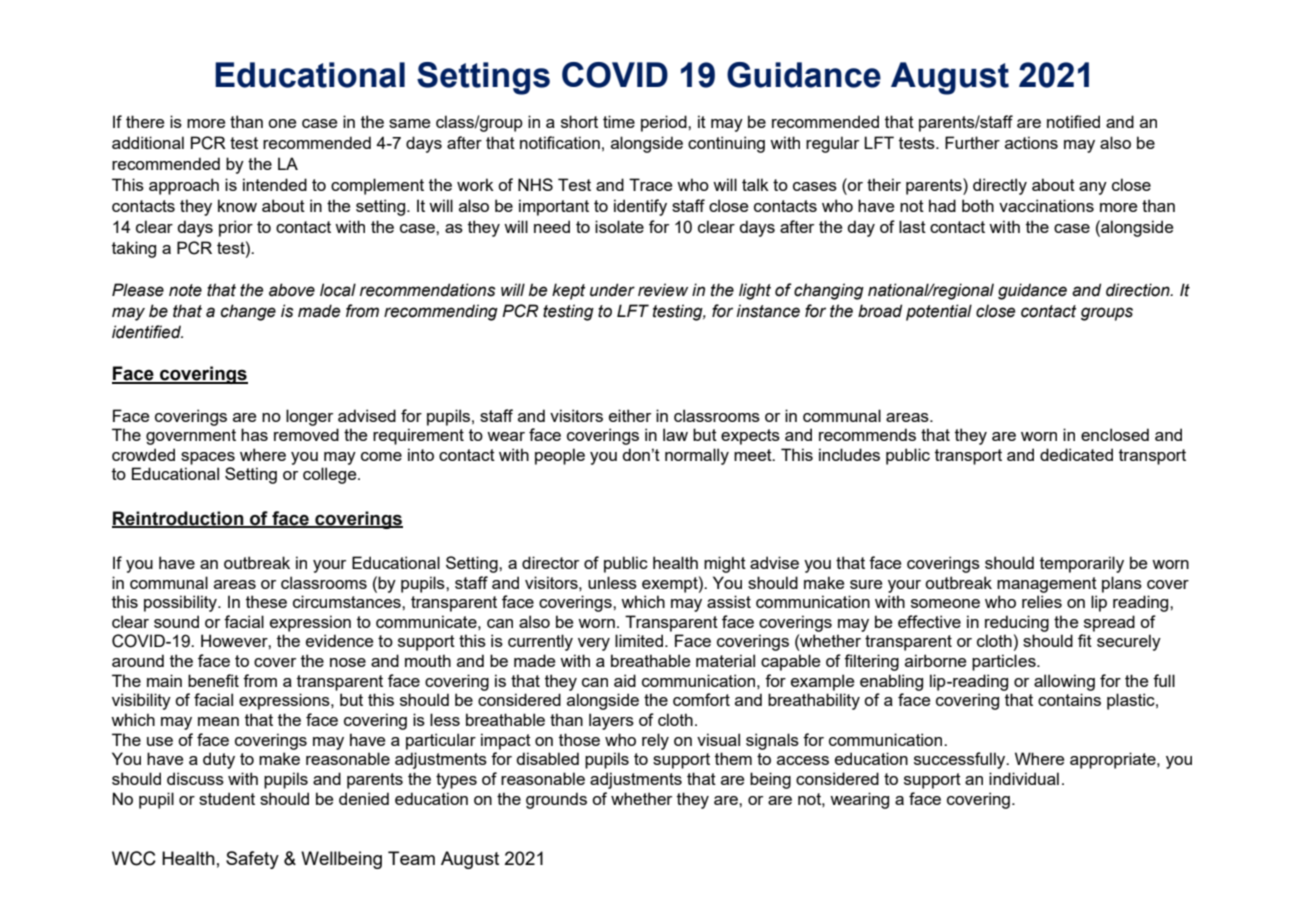 This document has height=924, width=1308. I want to click on period, so click(665, 123).
